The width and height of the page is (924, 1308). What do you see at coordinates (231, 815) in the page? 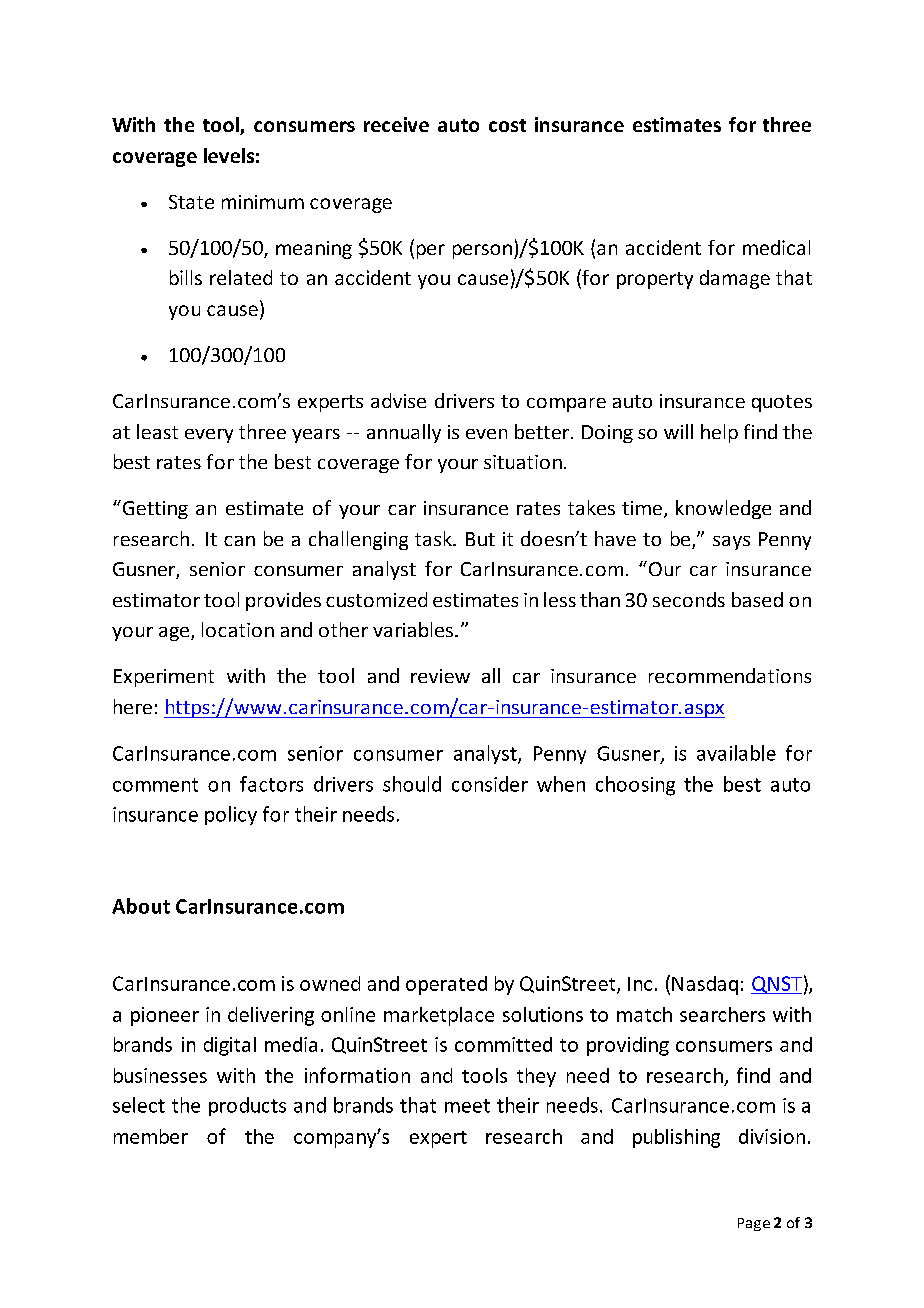
I see `policy` at bounding box center [231, 815].
